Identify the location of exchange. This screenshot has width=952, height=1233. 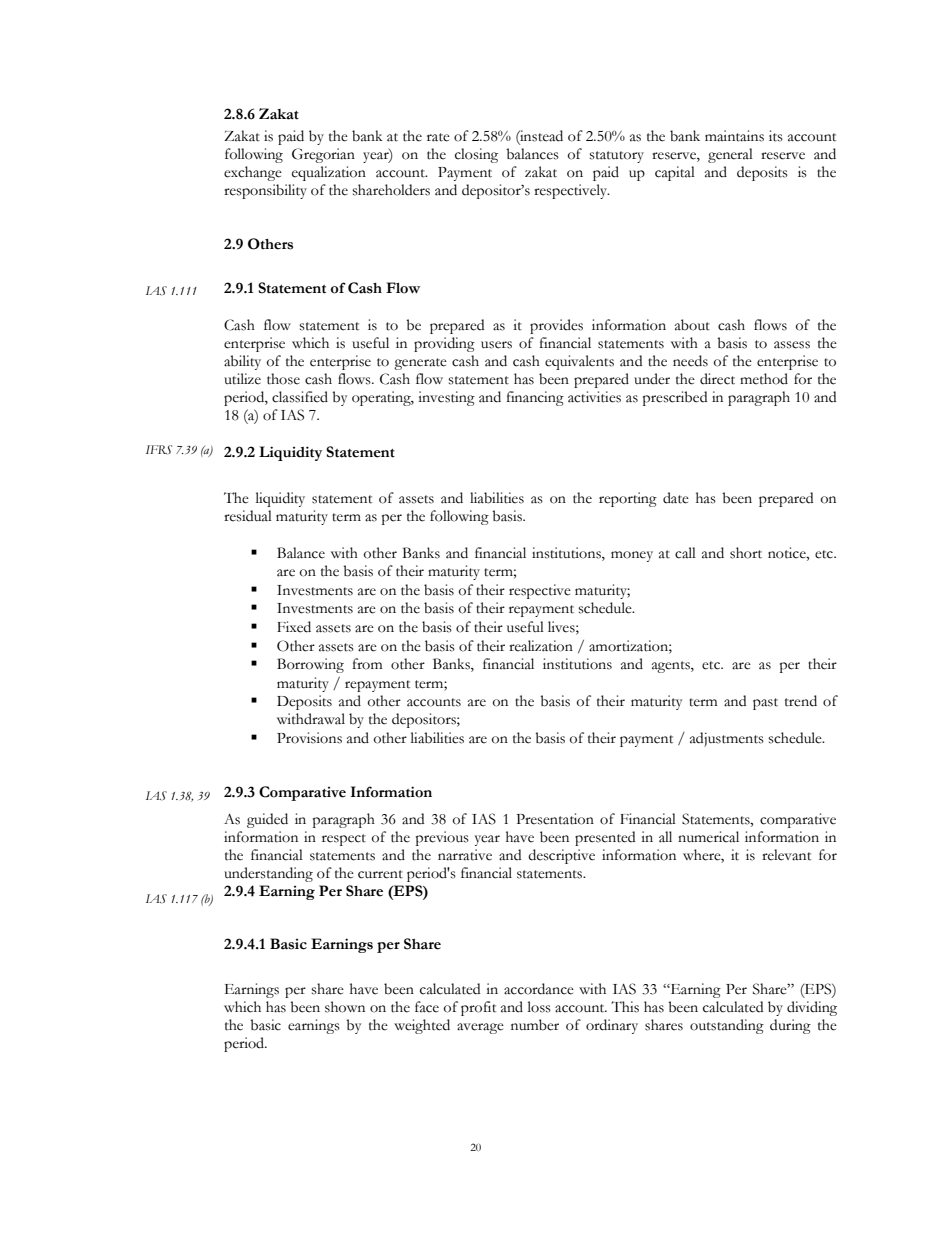
(253, 173).
